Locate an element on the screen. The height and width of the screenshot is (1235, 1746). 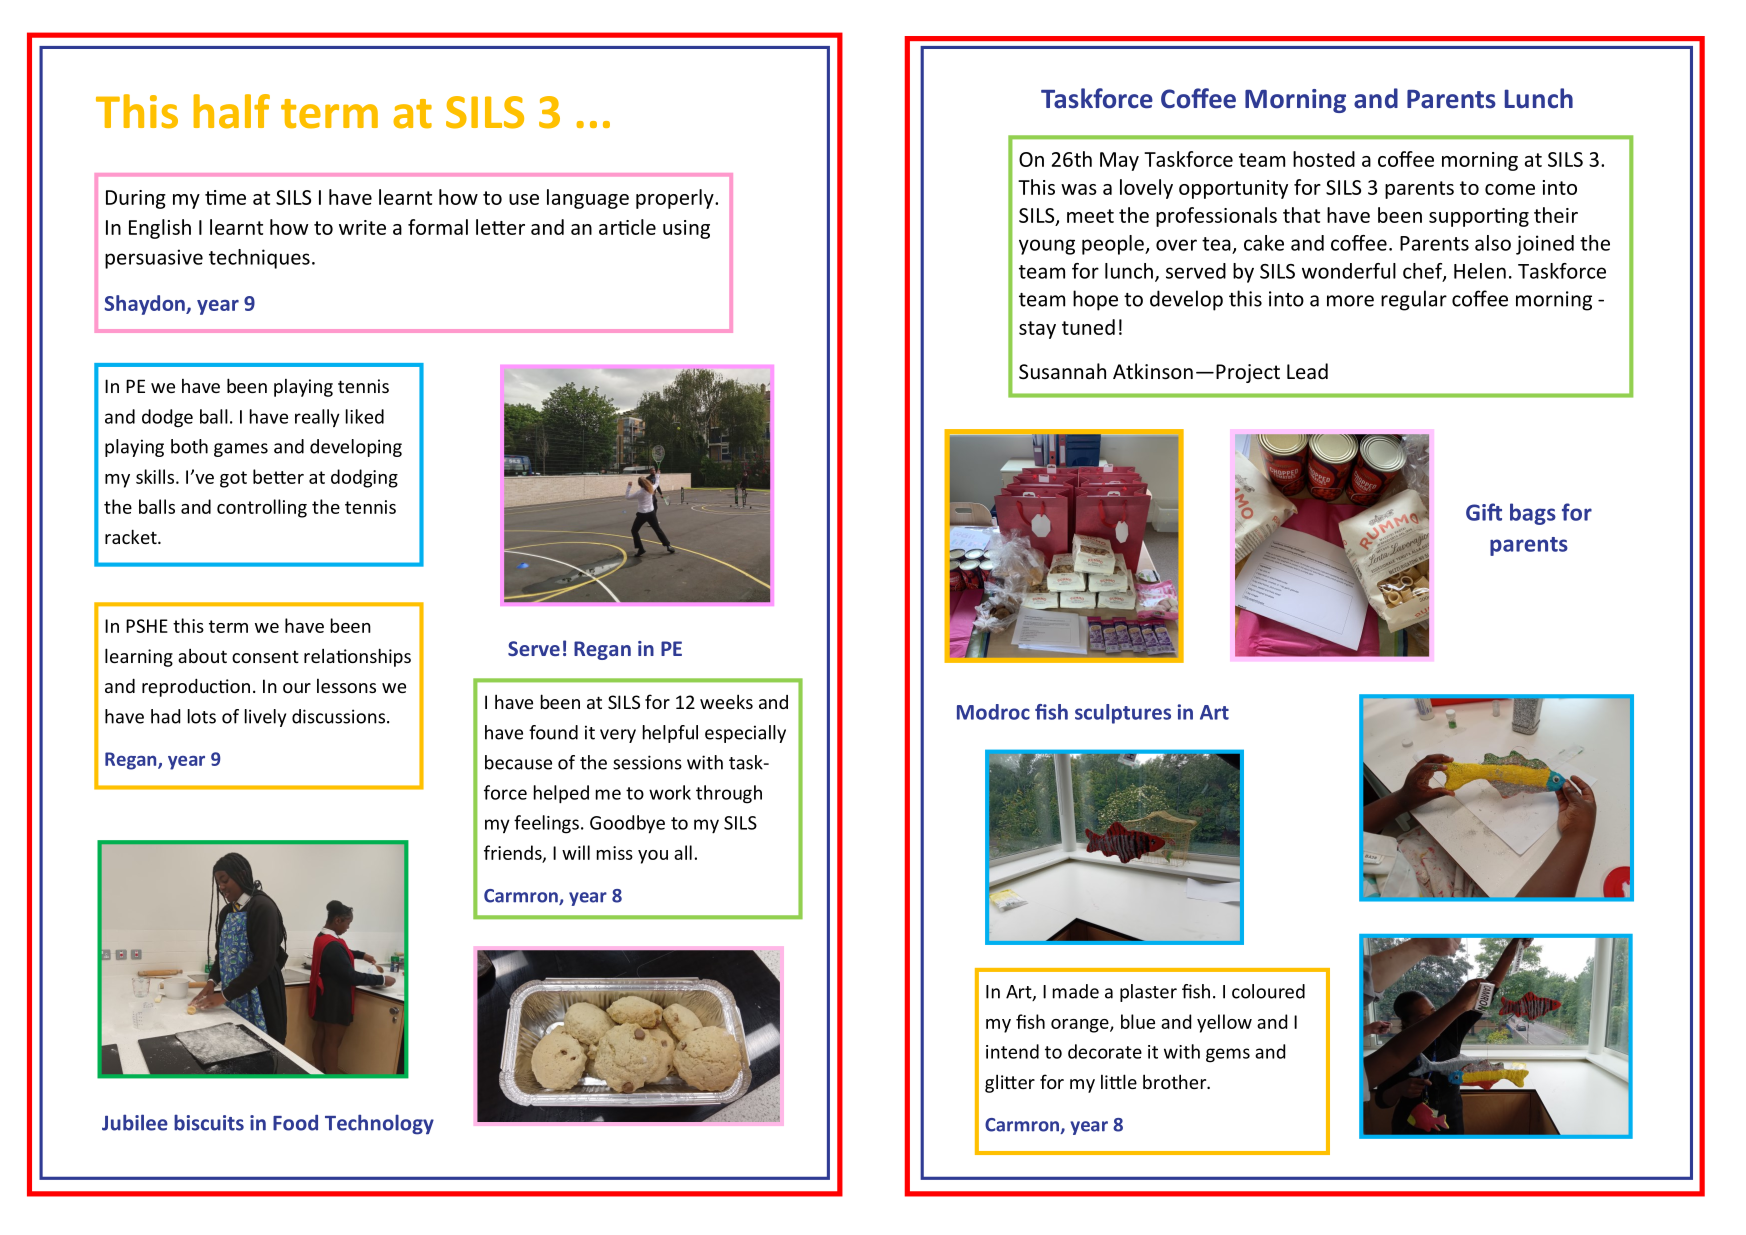
lively is located at coordinates (265, 718).
